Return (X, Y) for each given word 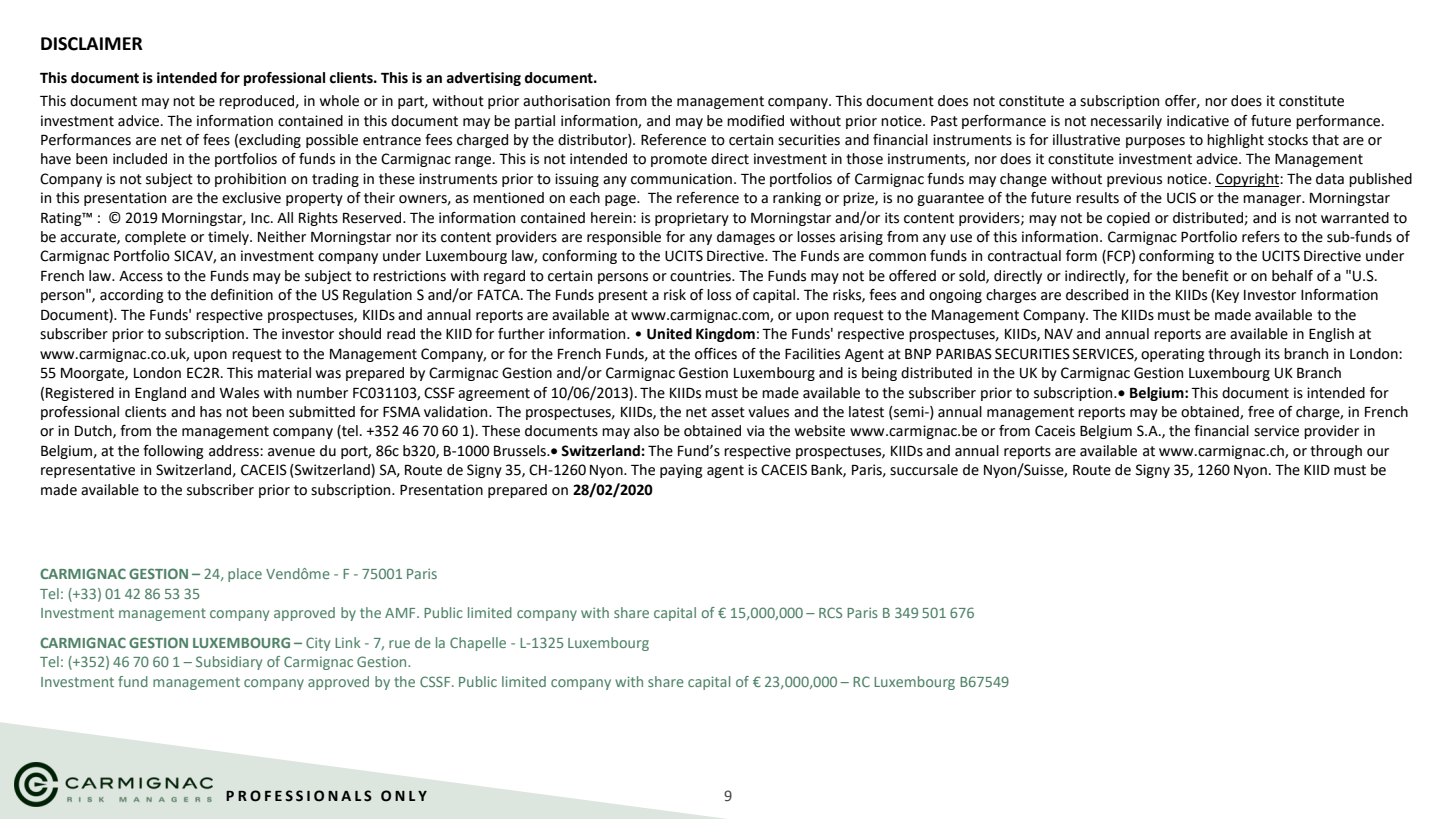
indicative (1198, 121)
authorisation (566, 101)
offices (716, 354)
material (284, 373)
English (1331, 335)
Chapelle (478, 644)
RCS (830, 612)
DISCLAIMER (92, 44)
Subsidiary (229, 663)
